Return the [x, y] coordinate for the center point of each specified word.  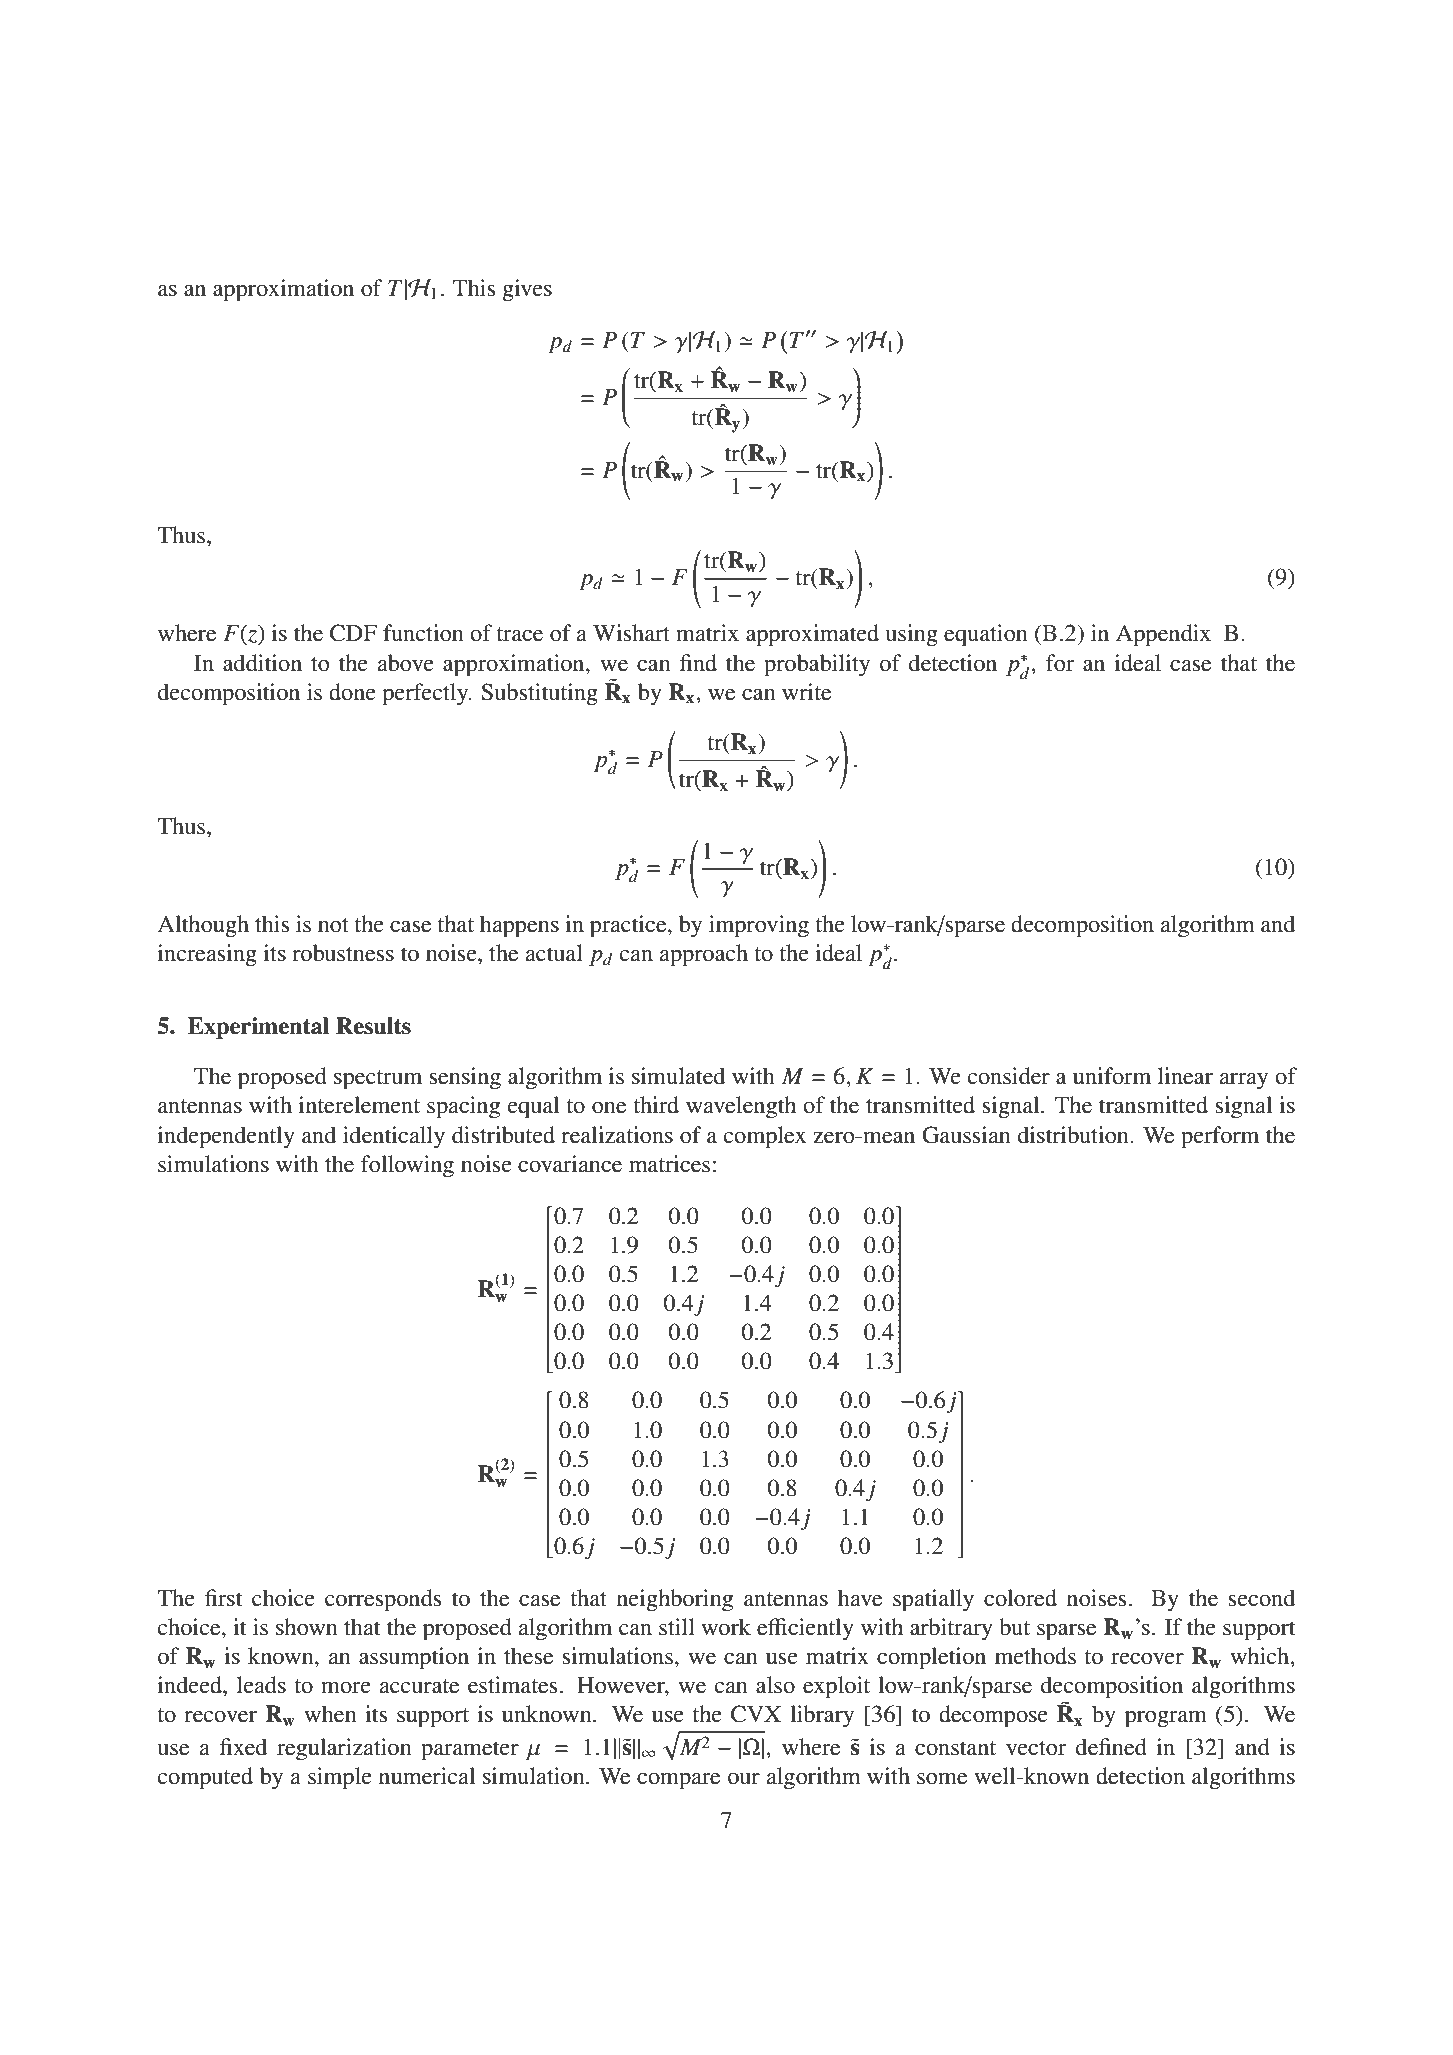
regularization [344, 1749]
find [698, 663]
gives [527, 290]
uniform [1112, 1076]
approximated [812, 635]
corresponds [383, 1600]
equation [986, 635]
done [352, 692]
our [744, 1779]
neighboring [675, 1600]
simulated [678, 1076]
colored [1020, 1598]
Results [373, 1026]
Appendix [1163, 635]
